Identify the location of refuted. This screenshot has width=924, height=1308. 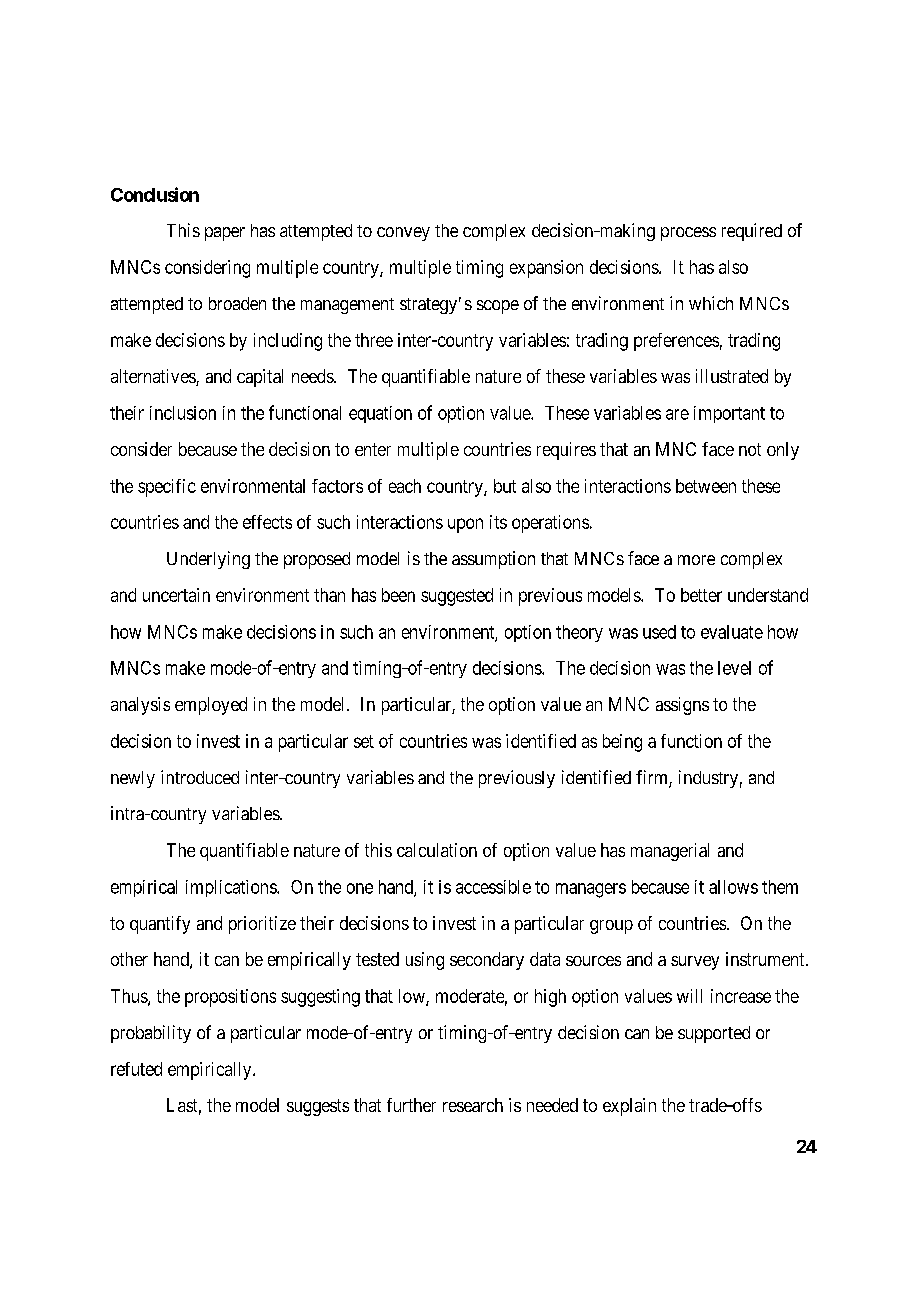
(136, 1069).
